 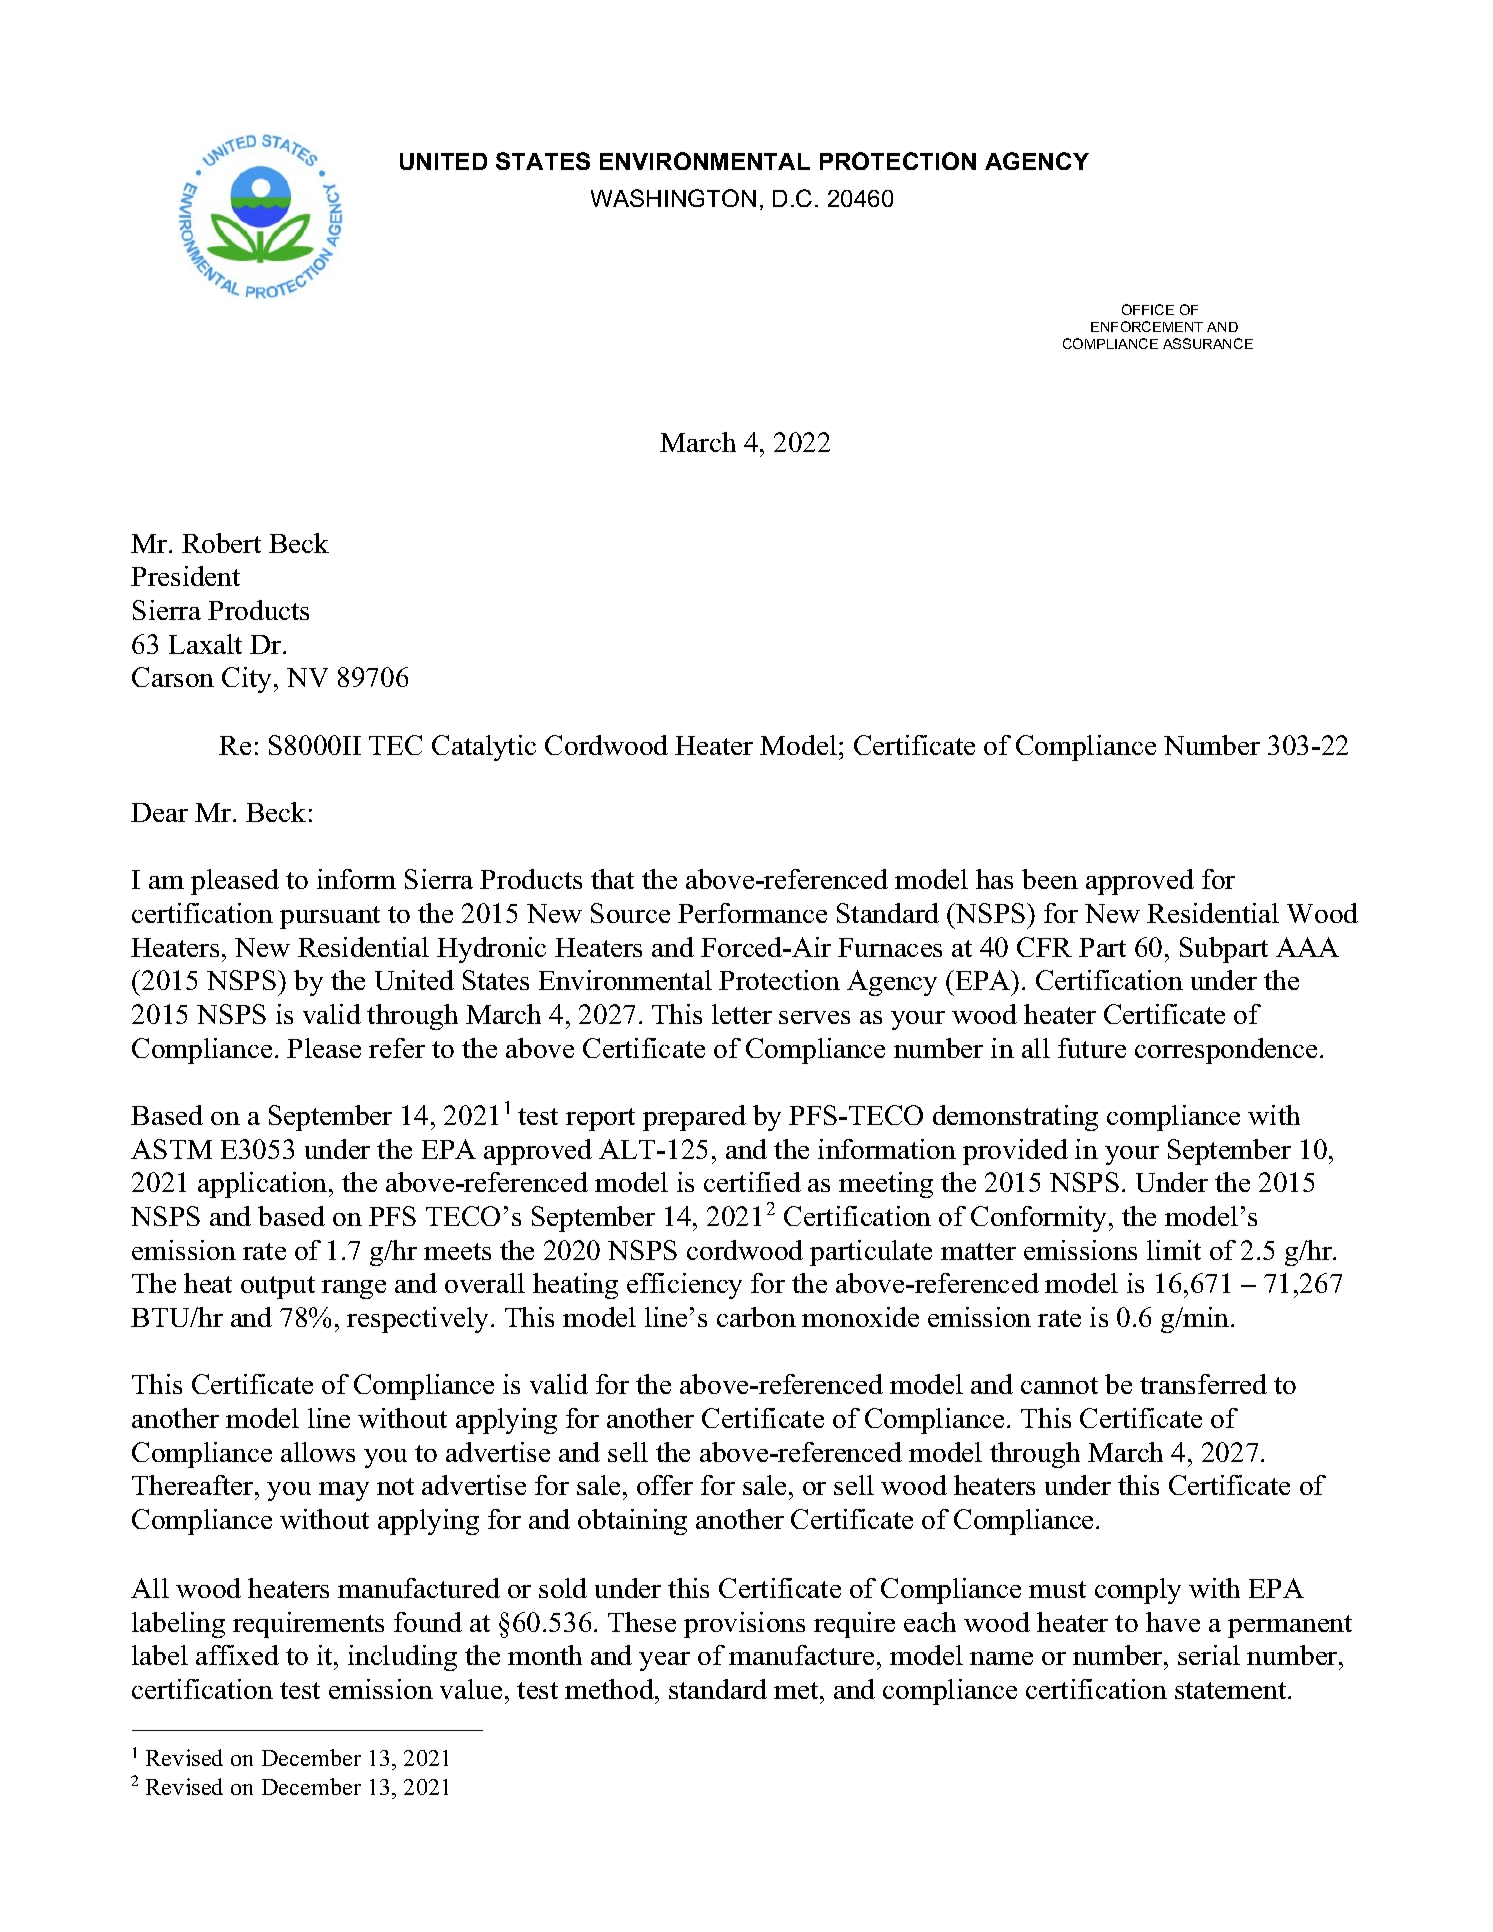 What do you see at coordinates (330, 917) in the page?
I see `pursuant` at bounding box center [330, 917].
